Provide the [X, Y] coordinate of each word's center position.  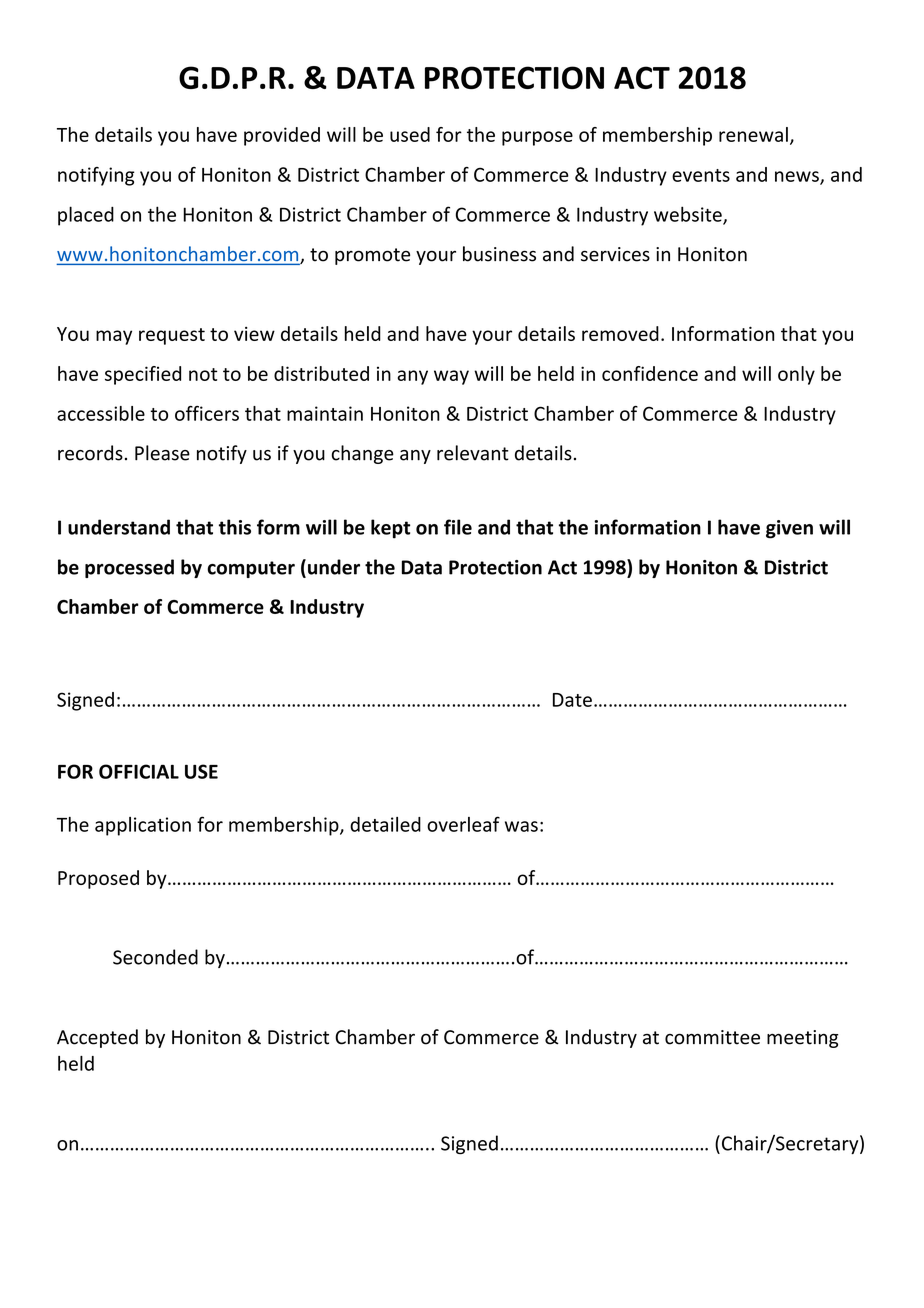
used [410, 134]
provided [282, 136]
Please [162, 453]
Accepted [97, 1038]
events [701, 175]
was [521, 826]
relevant [473, 453]
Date [572, 700]
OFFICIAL [139, 771]
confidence [650, 373]
